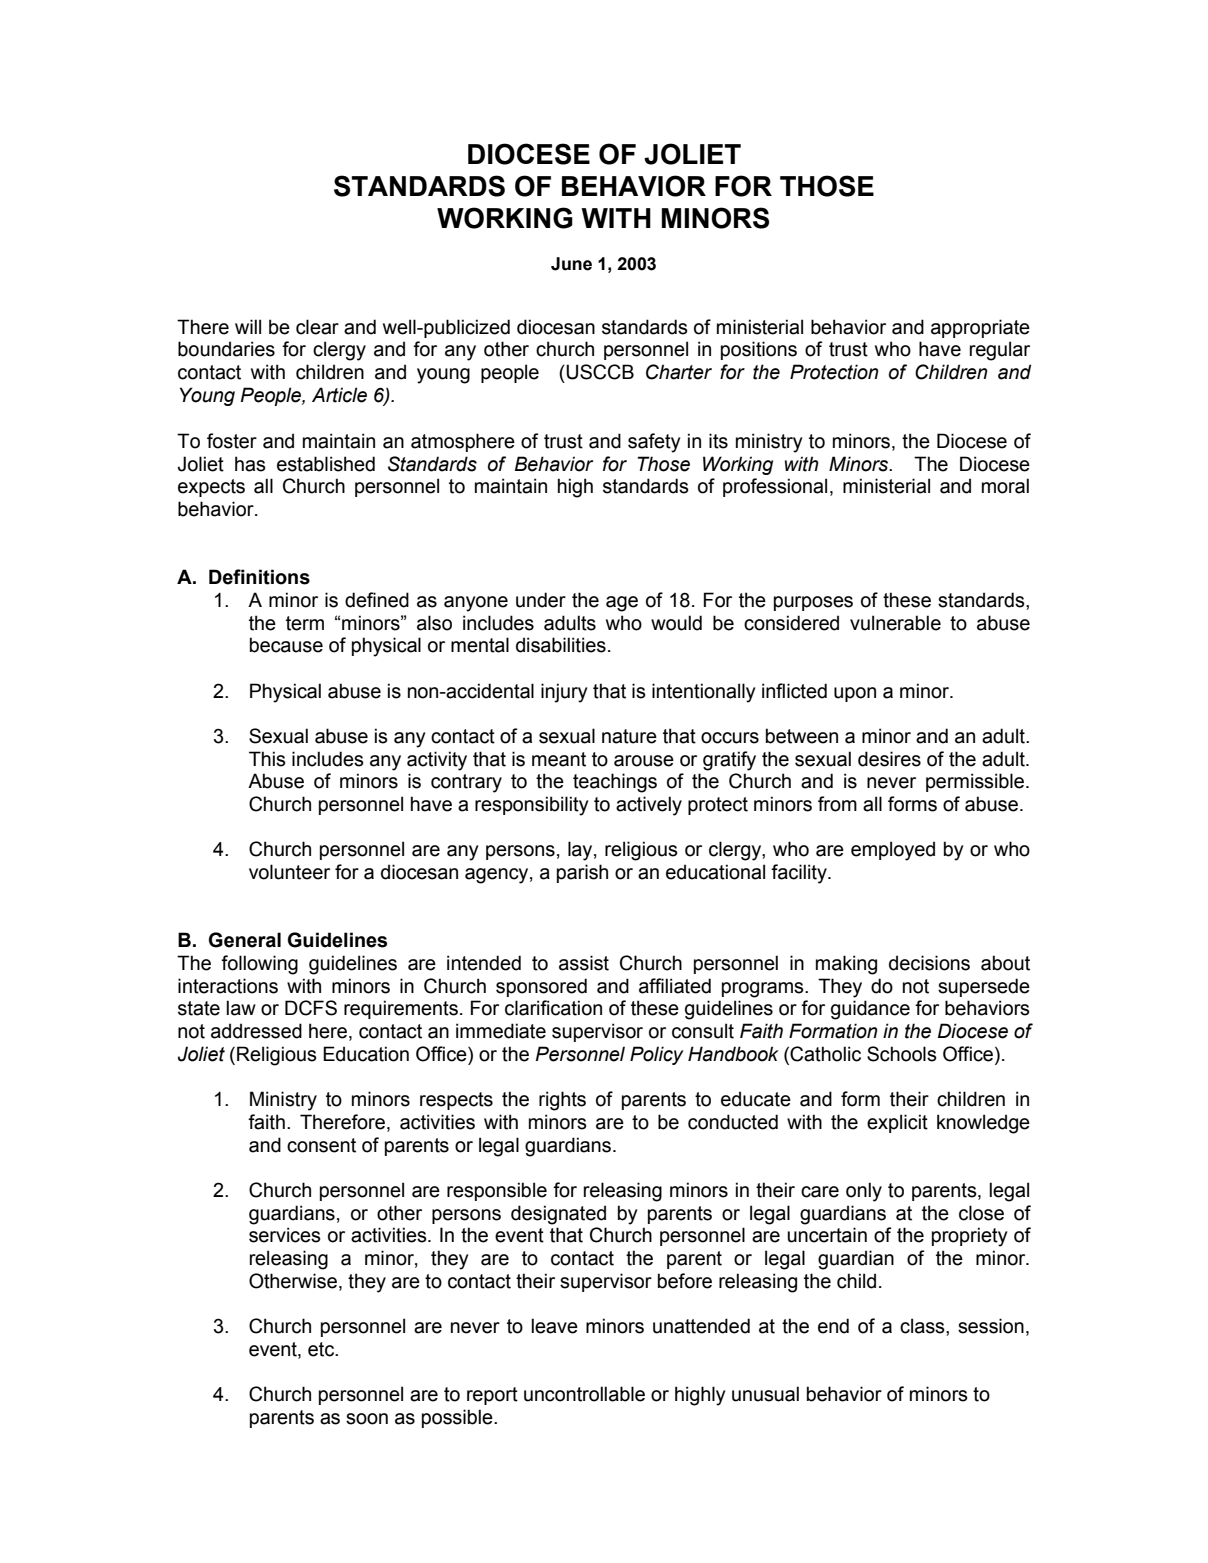 The image size is (1208, 1563). Describe the element at coordinates (286, 645) in the screenshot. I see `because` at that location.
